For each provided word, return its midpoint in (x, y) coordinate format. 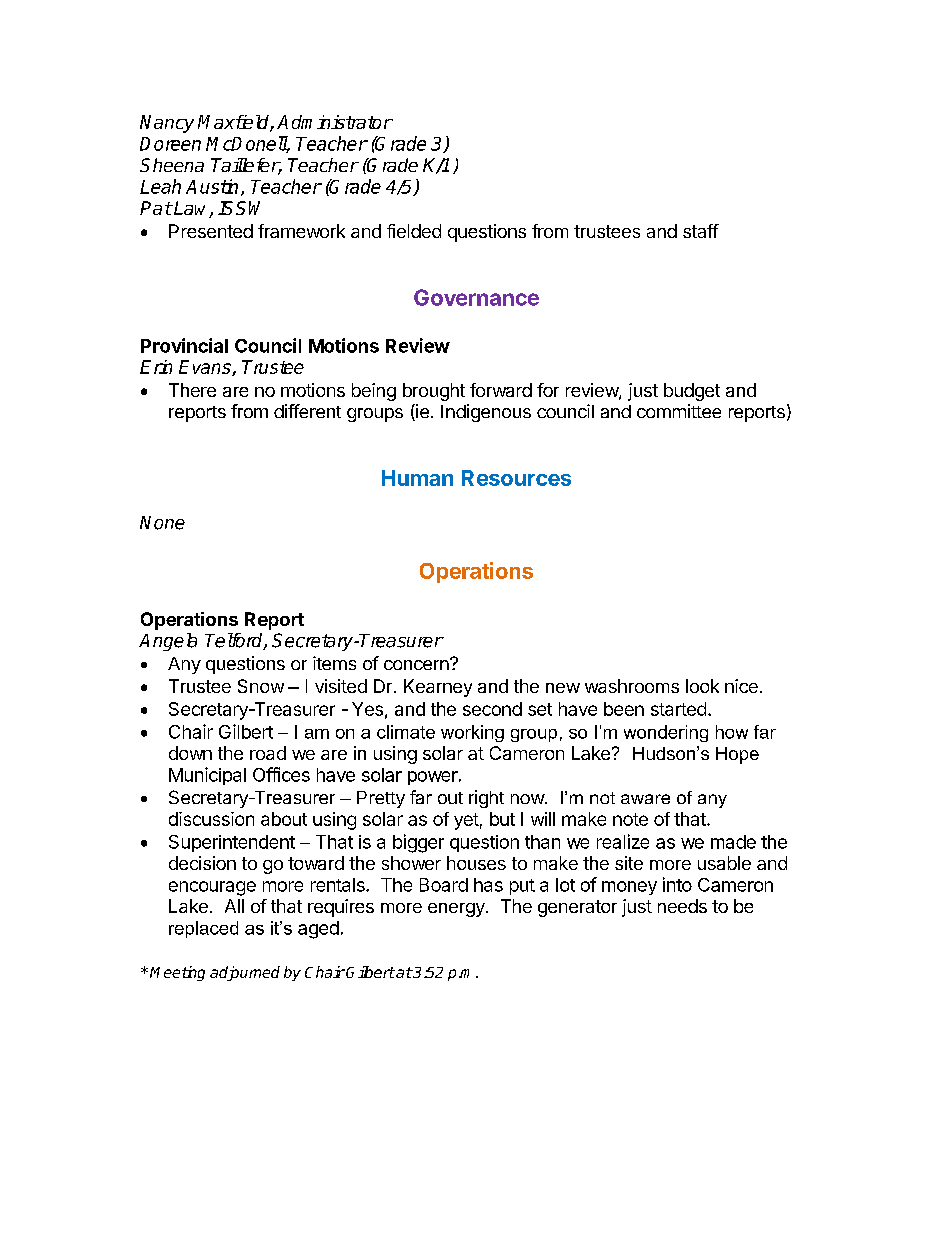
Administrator (335, 122)
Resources (516, 478)
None (162, 523)
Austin (212, 186)
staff (701, 231)
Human (417, 478)
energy (457, 910)
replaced (203, 929)
